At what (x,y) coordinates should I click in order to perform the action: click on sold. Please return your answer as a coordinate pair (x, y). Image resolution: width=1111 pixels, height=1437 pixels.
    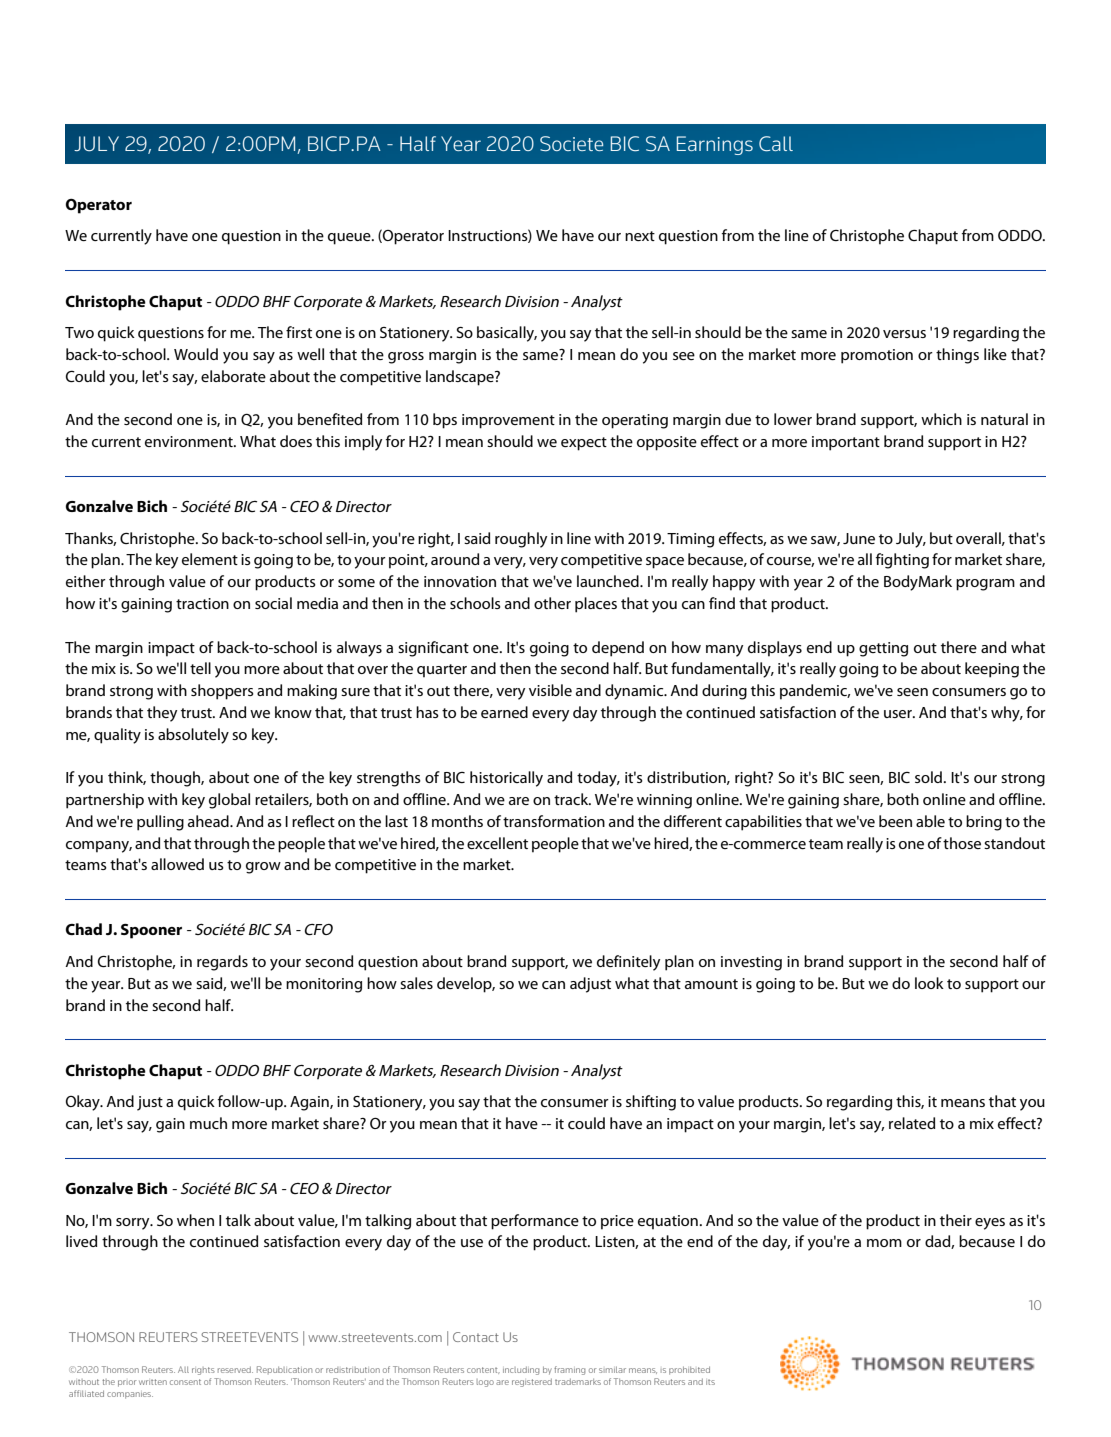
    Looking at the image, I should click on (928, 777).
